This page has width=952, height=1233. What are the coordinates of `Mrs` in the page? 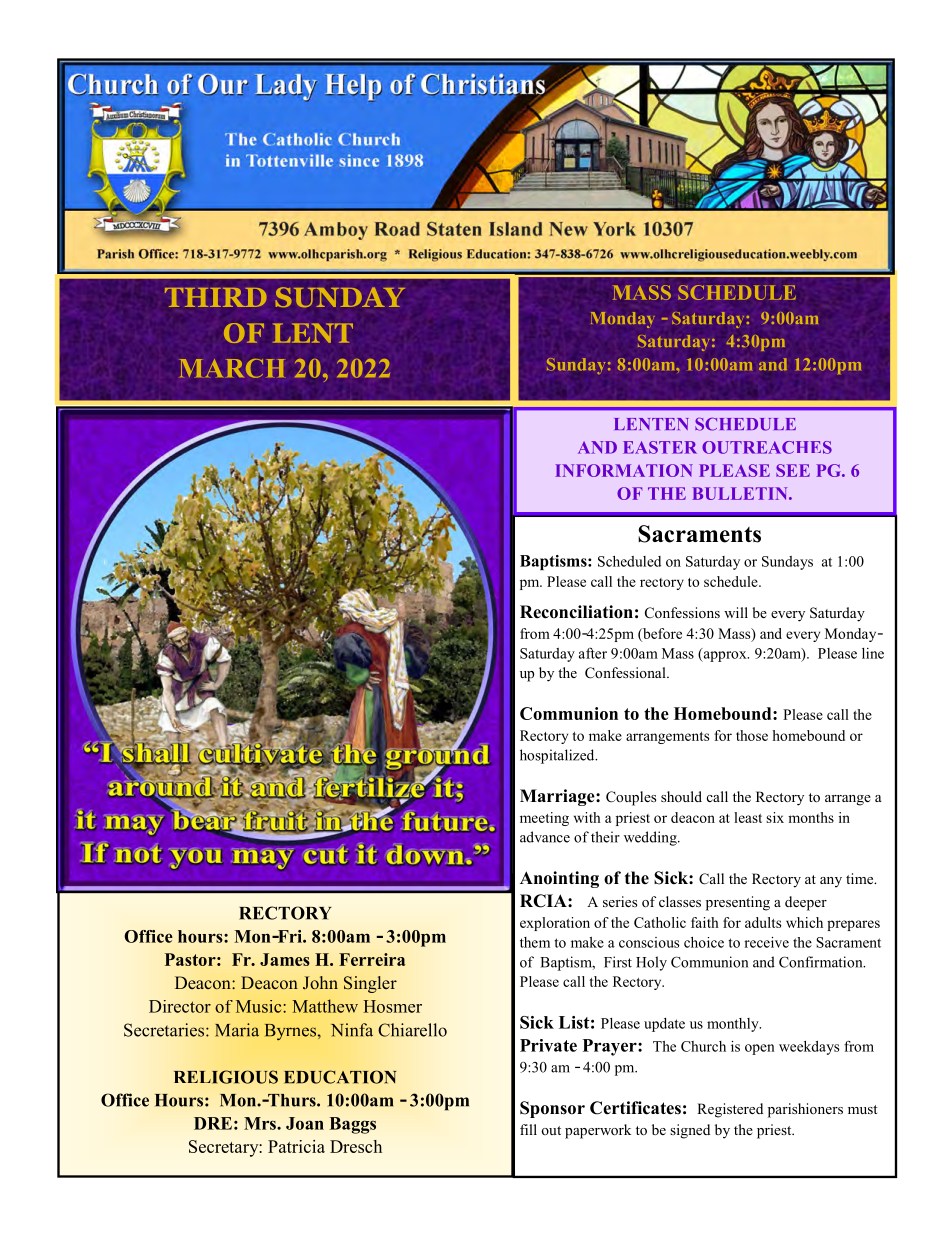 It's located at (261, 1123).
